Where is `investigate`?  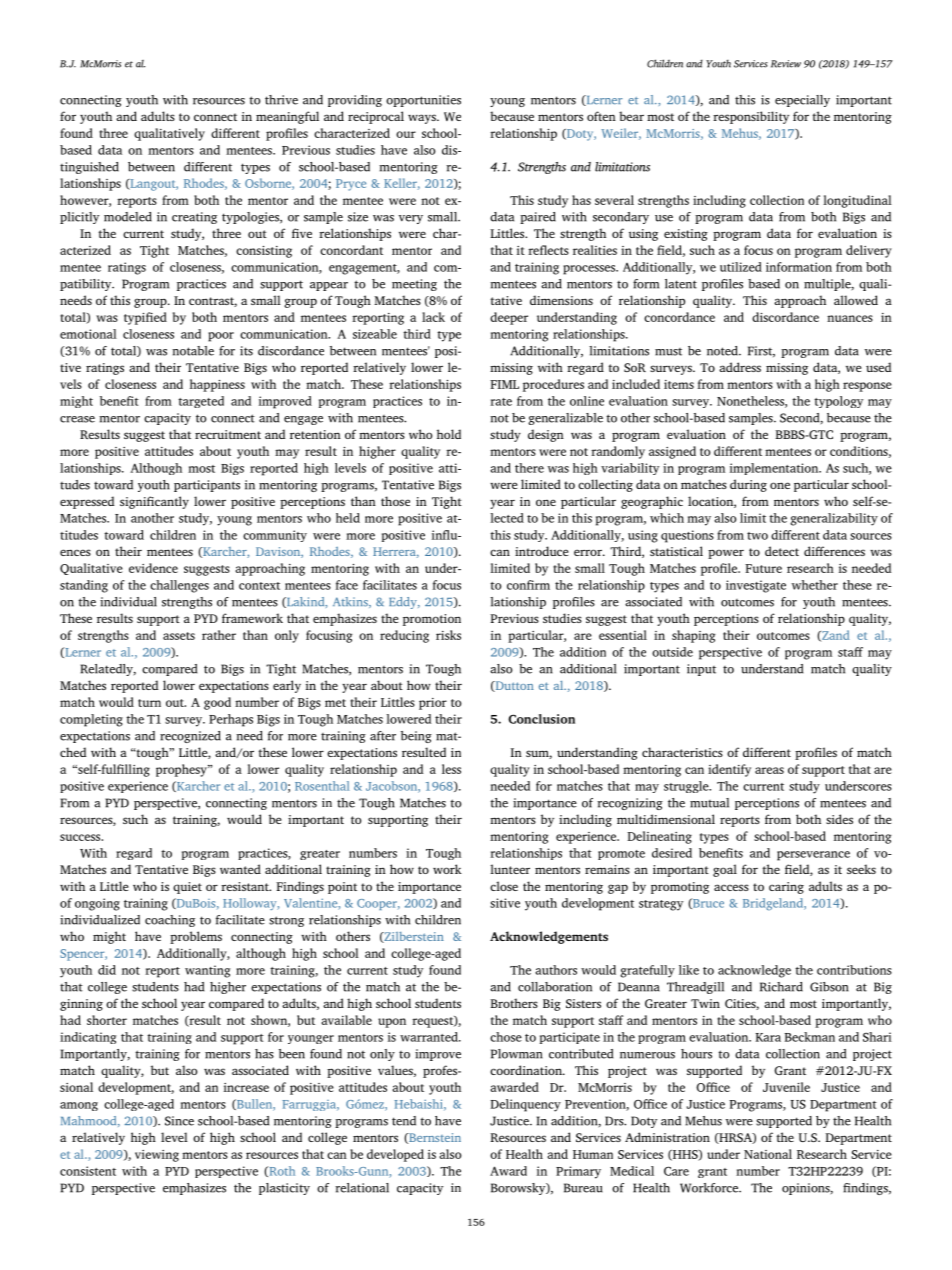
investigate is located at coordinates (756, 586).
